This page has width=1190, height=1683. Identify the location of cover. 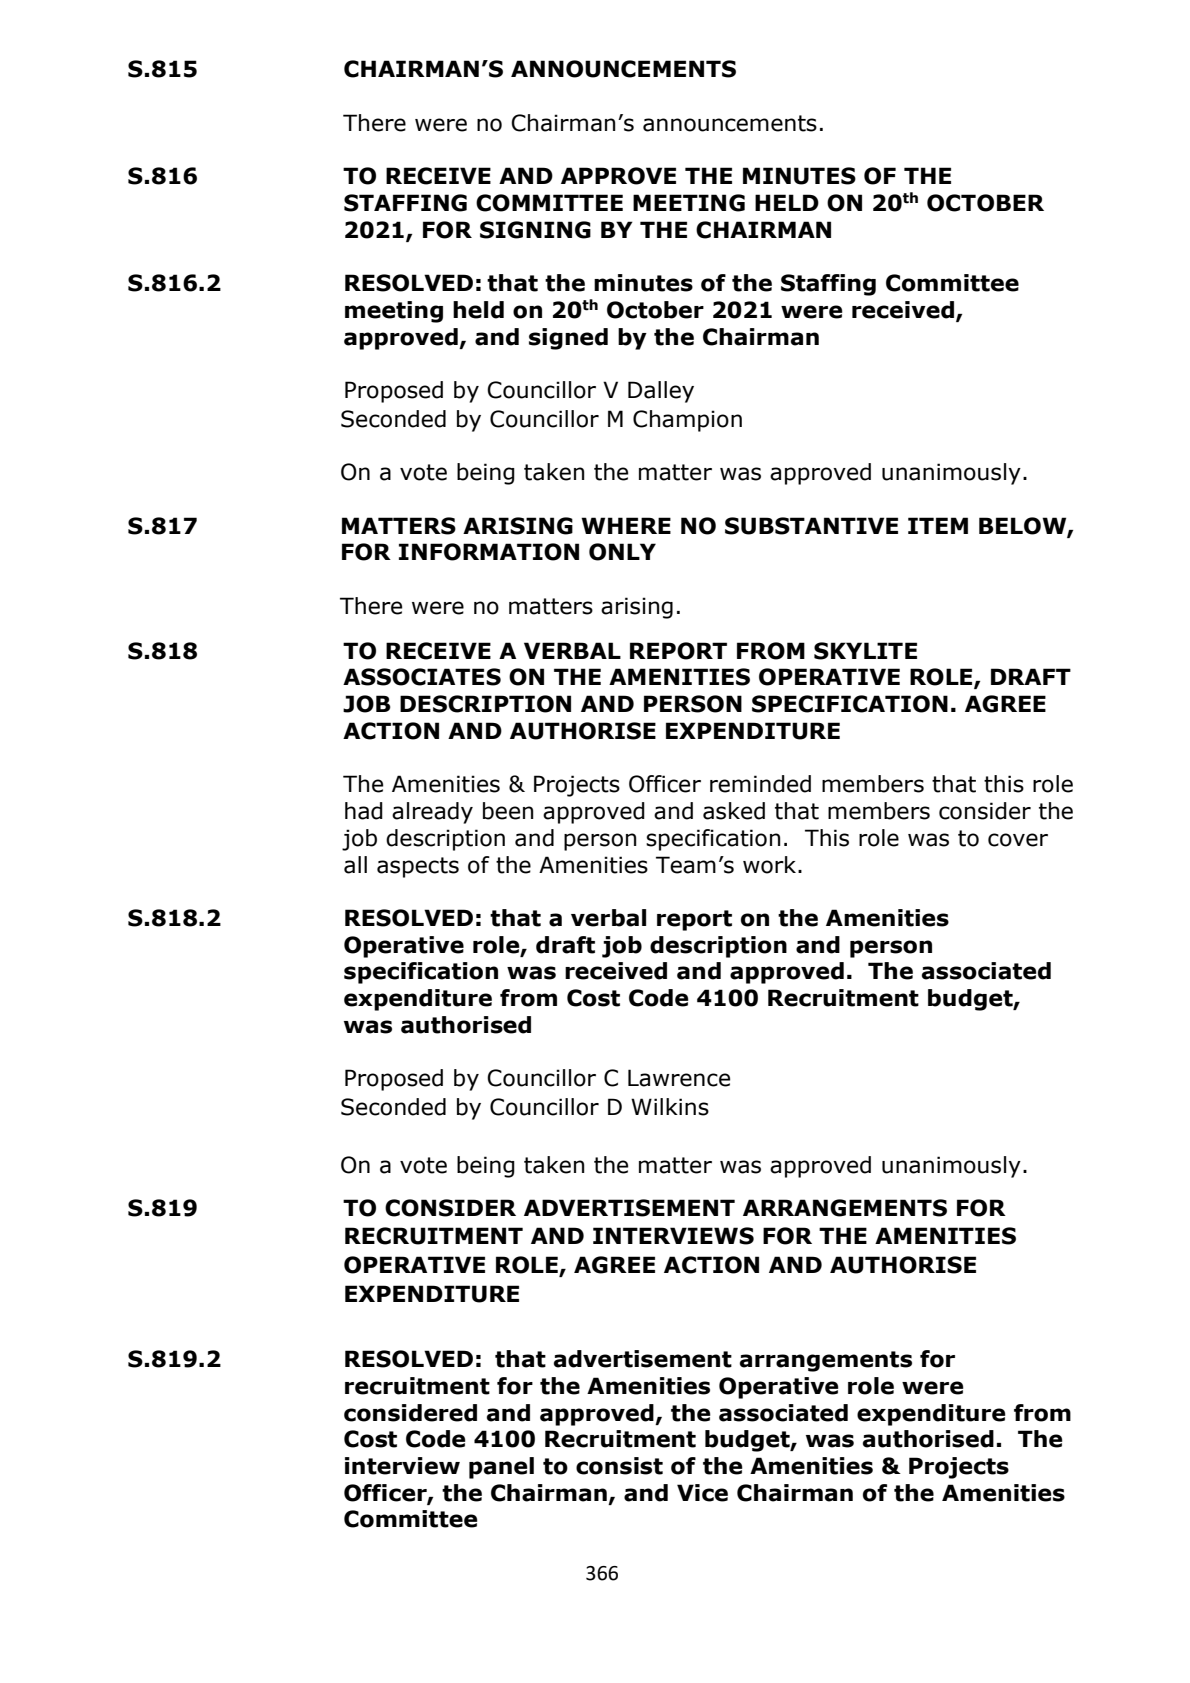
(1018, 840).
